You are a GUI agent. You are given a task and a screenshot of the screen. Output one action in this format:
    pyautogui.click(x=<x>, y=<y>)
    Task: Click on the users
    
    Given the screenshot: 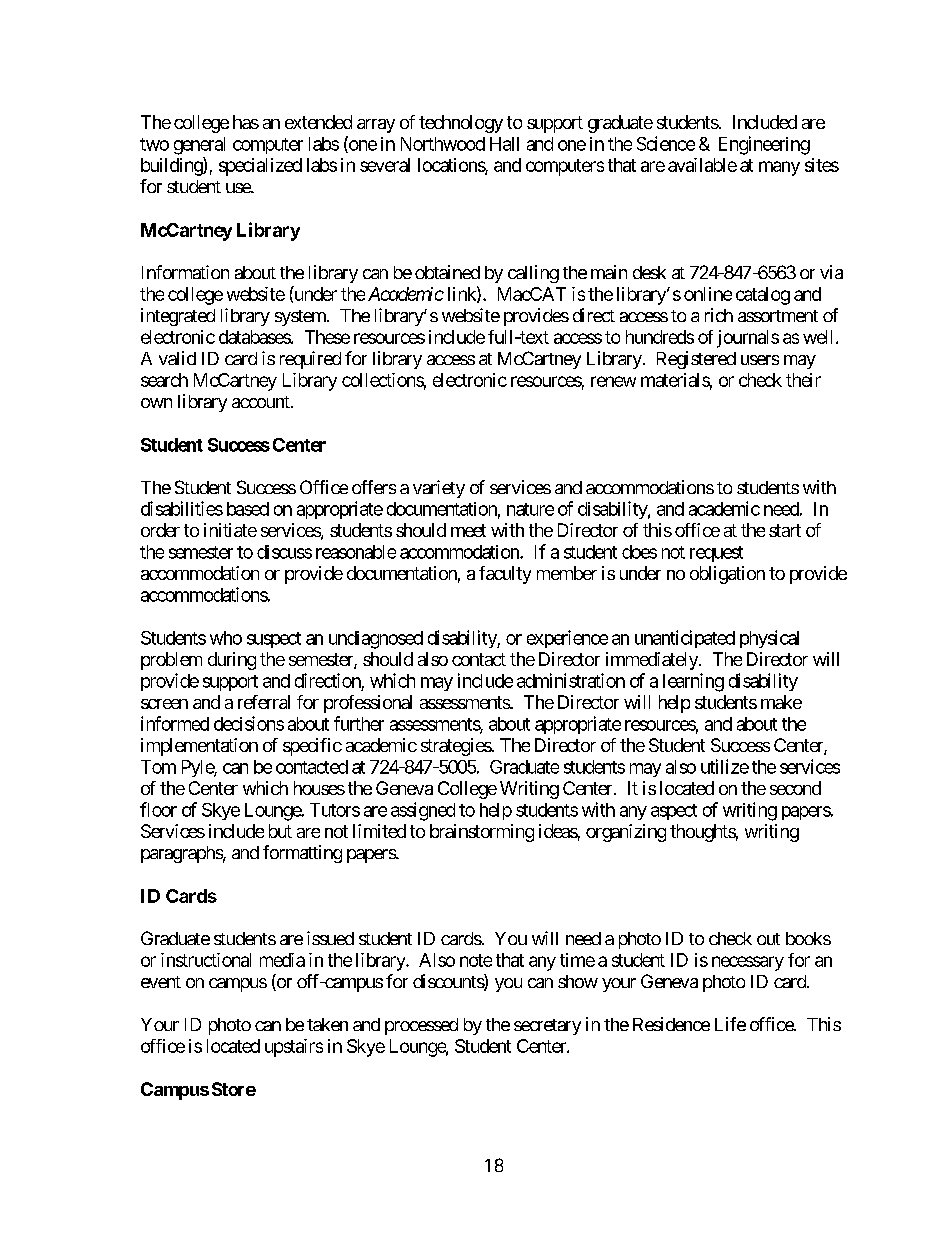 What is the action you would take?
    pyautogui.click(x=760, y=360)
